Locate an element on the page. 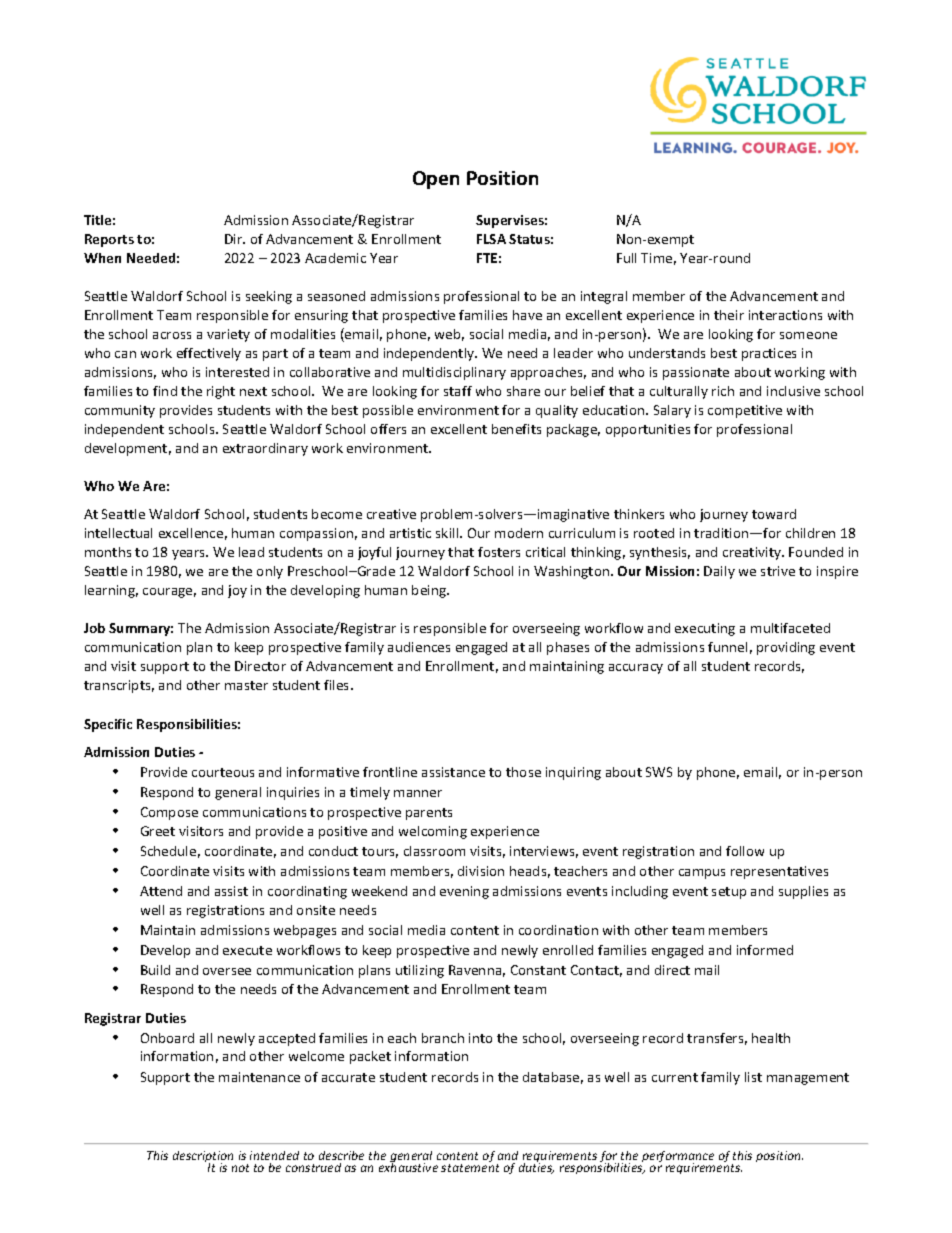 The width and height of the document is (952, 1233). SWS is located at coordinates (659, 772).
